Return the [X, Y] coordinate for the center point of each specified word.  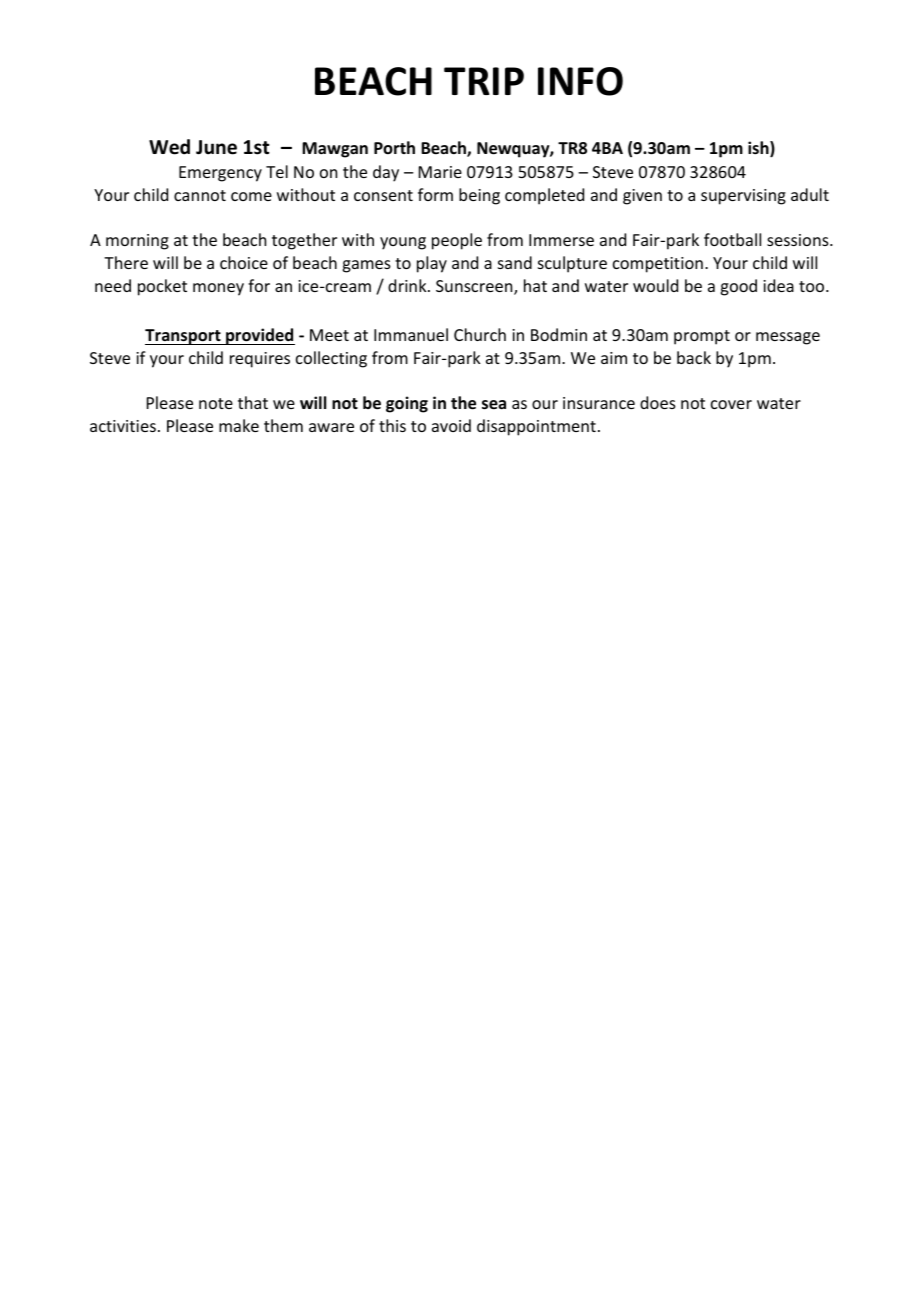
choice [244, 262]
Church [480, 334]
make [239, 425]
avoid [451, 425]
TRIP [484, 81]
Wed [169, 147]
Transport [184, 337]
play [432, 264]
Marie [440, 172]
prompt [702, 337]
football [732, 239]
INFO [580, 81]
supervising [743, 197]
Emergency [220, 174]
